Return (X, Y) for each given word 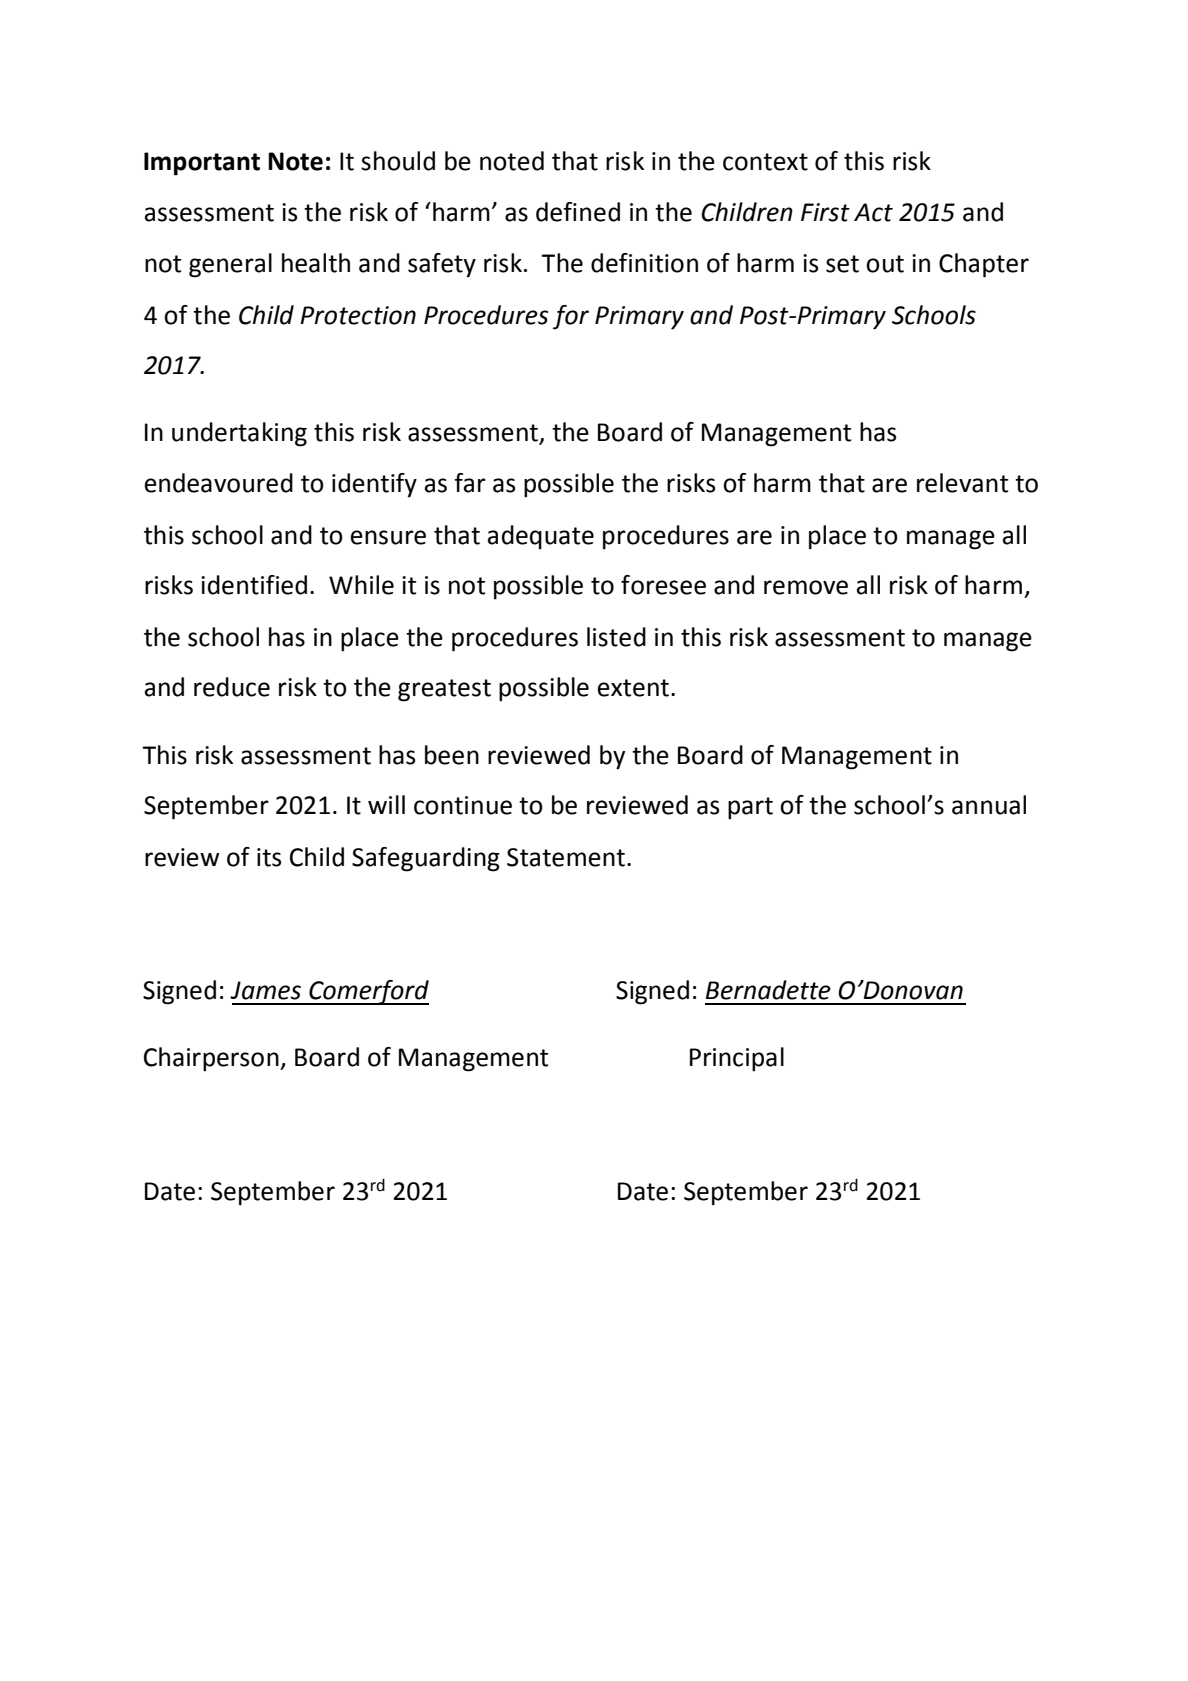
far (470, 483)
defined (578, 212)
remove (806, 587)
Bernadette (768, 990)
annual (989, 805)
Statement (566, 857)
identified (254, 585)
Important (202, 164)
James (265, 990)
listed (616, 637)
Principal (737, 1059)
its (269, 857)
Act (873, 212)
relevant (962, 483)
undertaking (239, 434)
